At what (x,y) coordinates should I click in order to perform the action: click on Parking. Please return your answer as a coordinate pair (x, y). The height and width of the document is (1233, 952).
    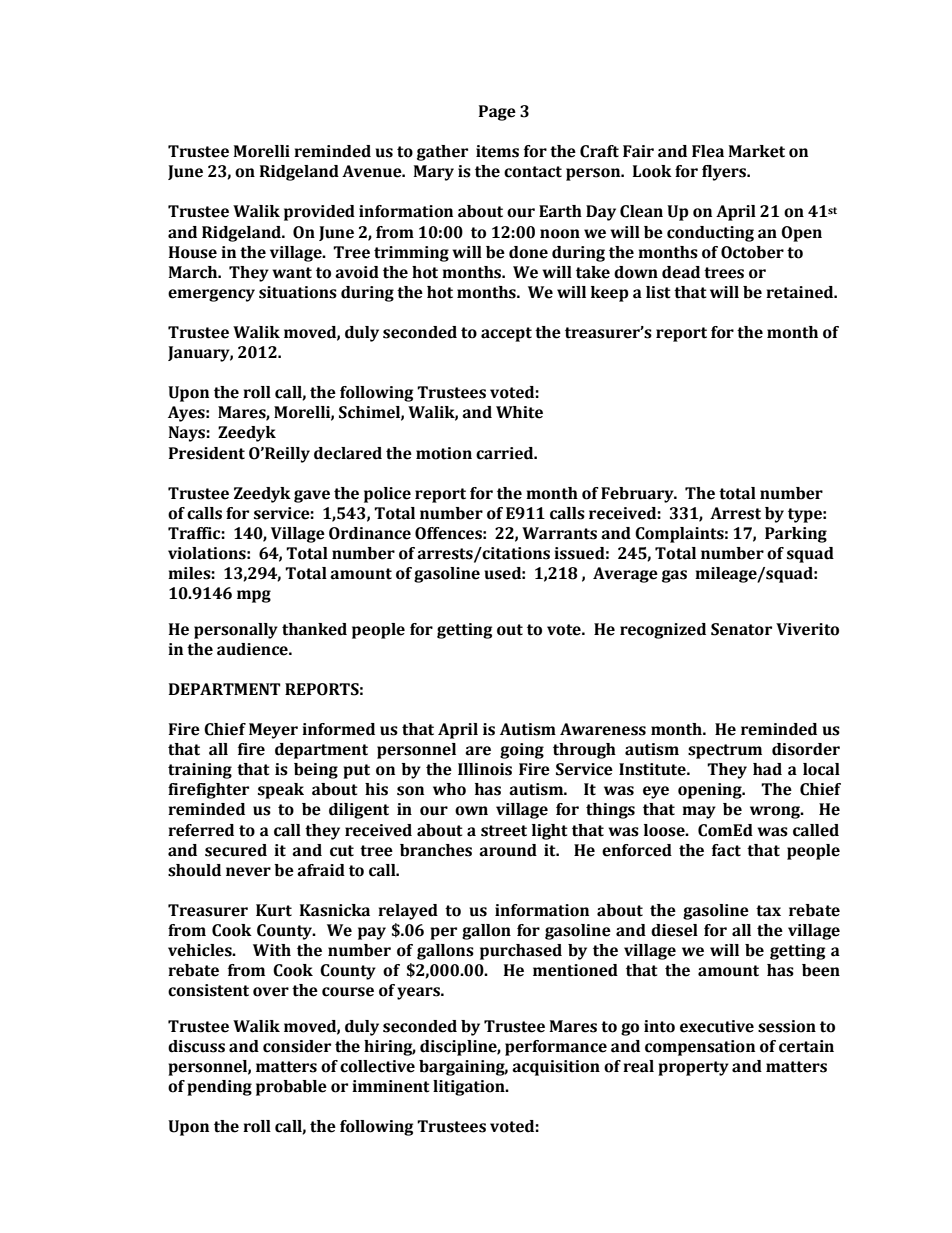
    Looking at the image, I should click on (796, 535).
